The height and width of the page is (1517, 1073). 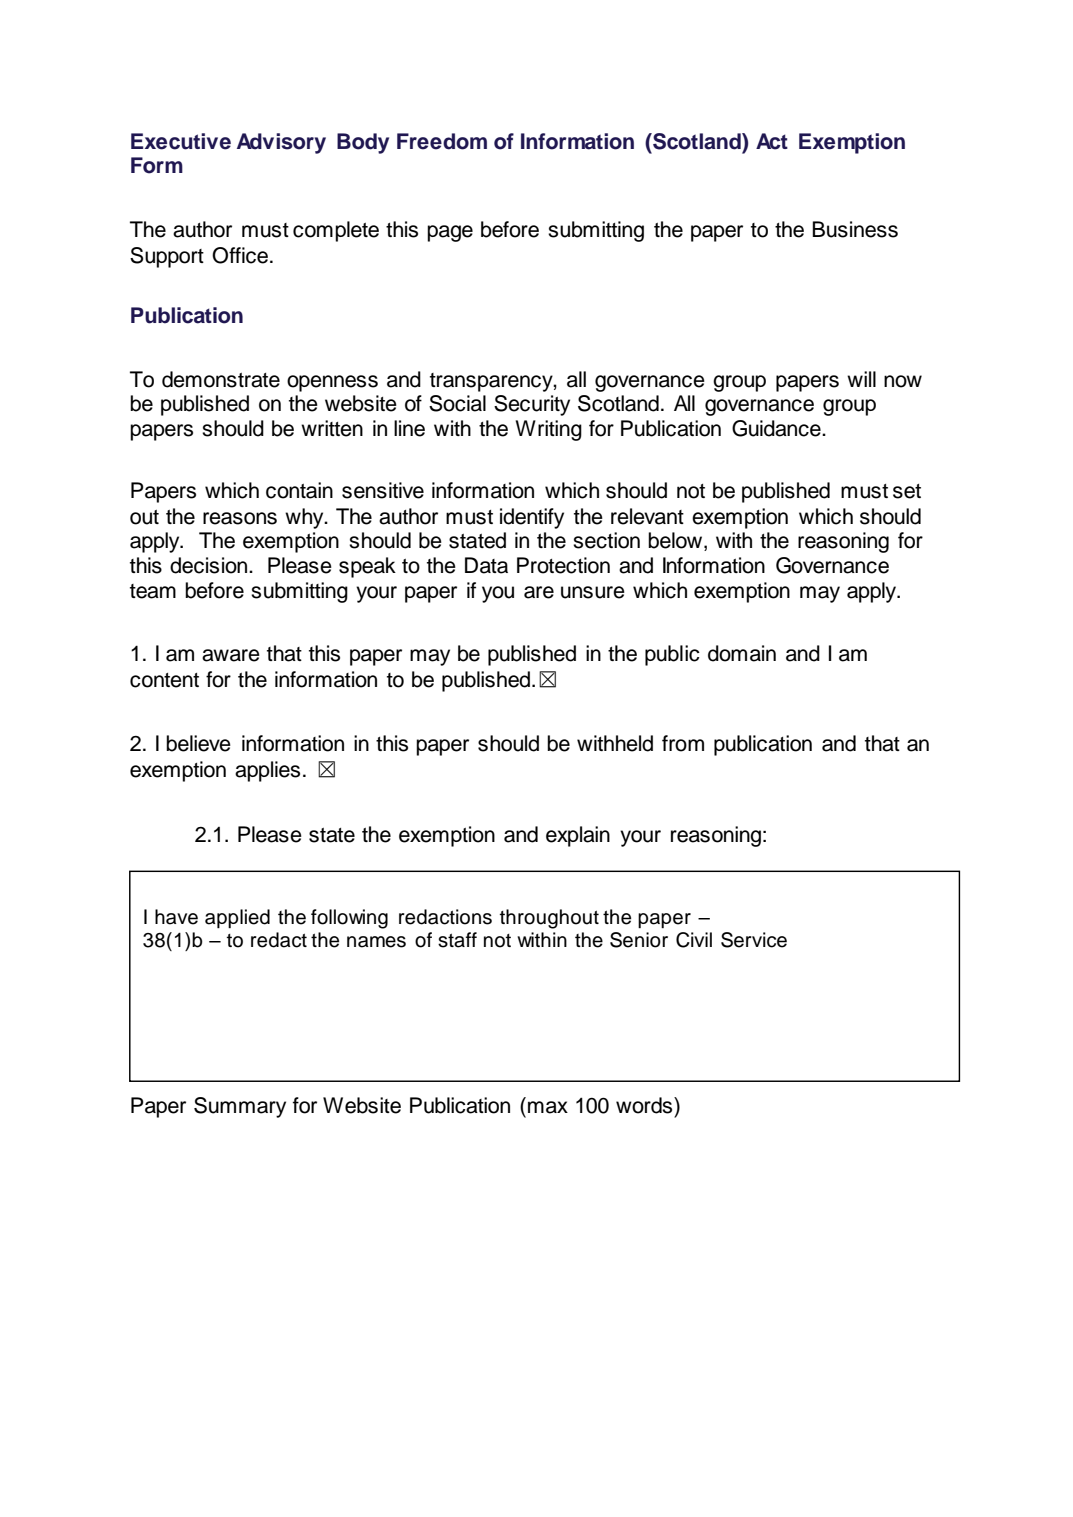 I want to click on max, so click(x=548, y=1107).
